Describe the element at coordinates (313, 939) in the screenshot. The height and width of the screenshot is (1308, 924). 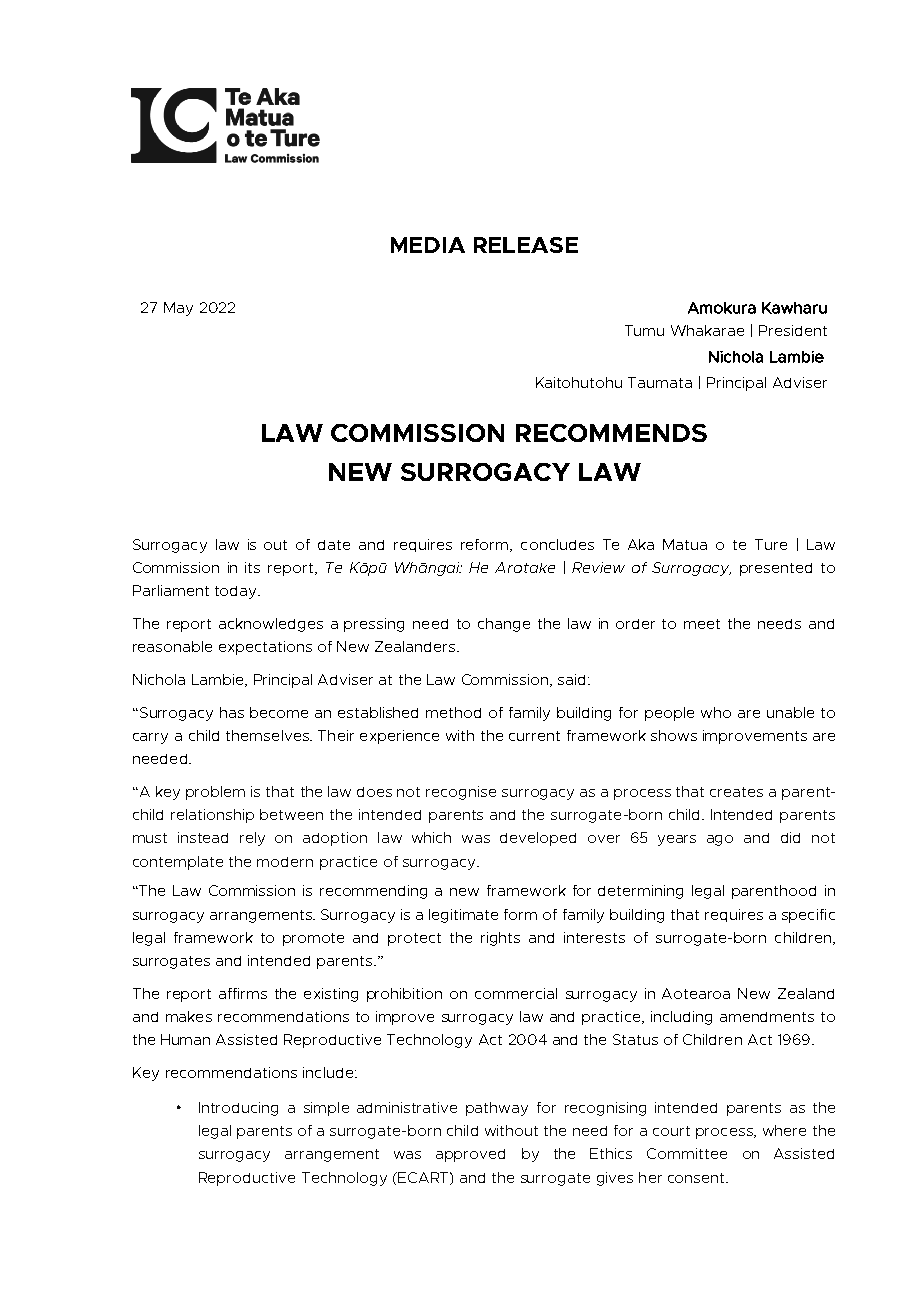
I see `promote` at that location.
